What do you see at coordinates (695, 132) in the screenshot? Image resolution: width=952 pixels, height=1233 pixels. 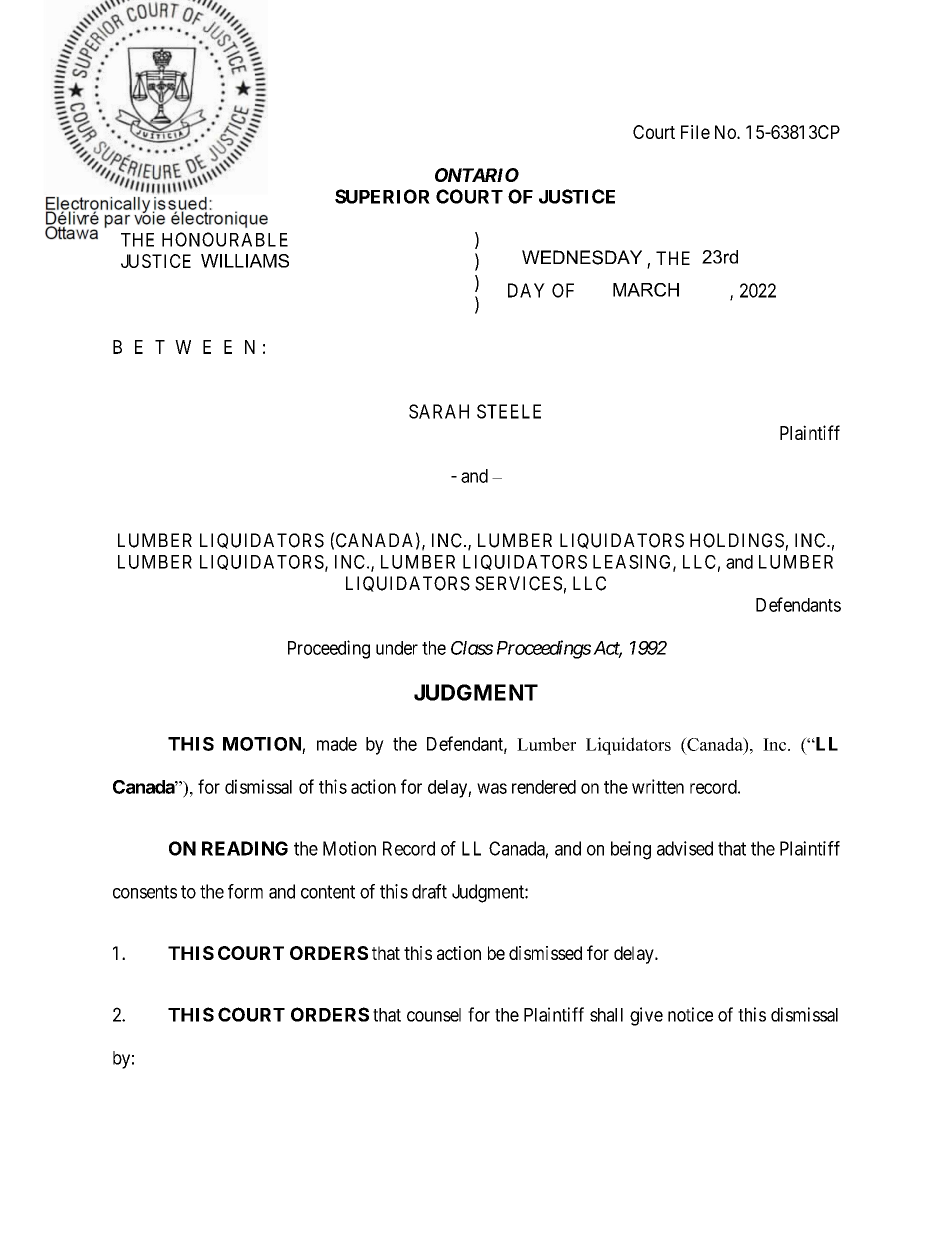 I see `File` at bounding box center [695, 132].
